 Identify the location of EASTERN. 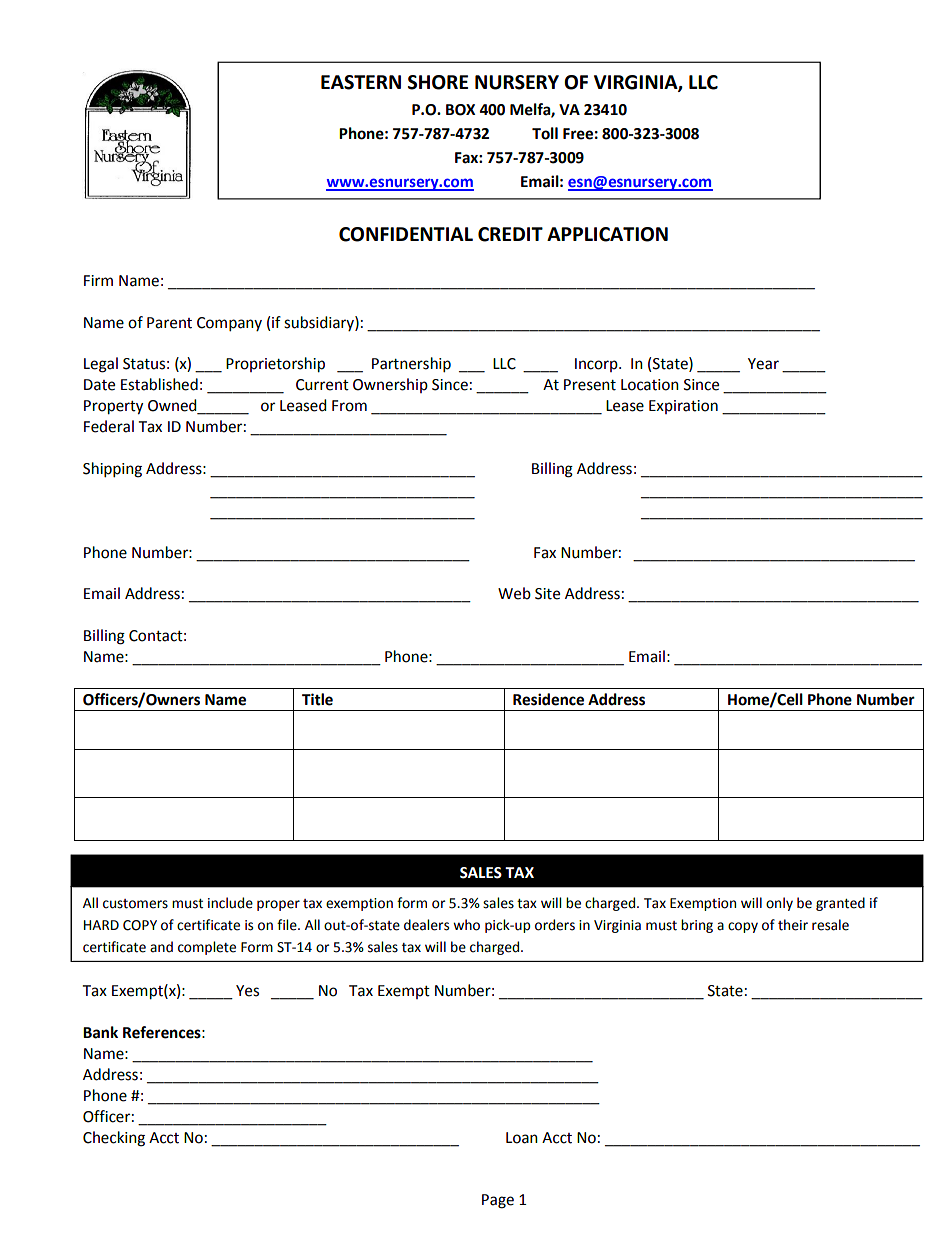
(361, 82).
